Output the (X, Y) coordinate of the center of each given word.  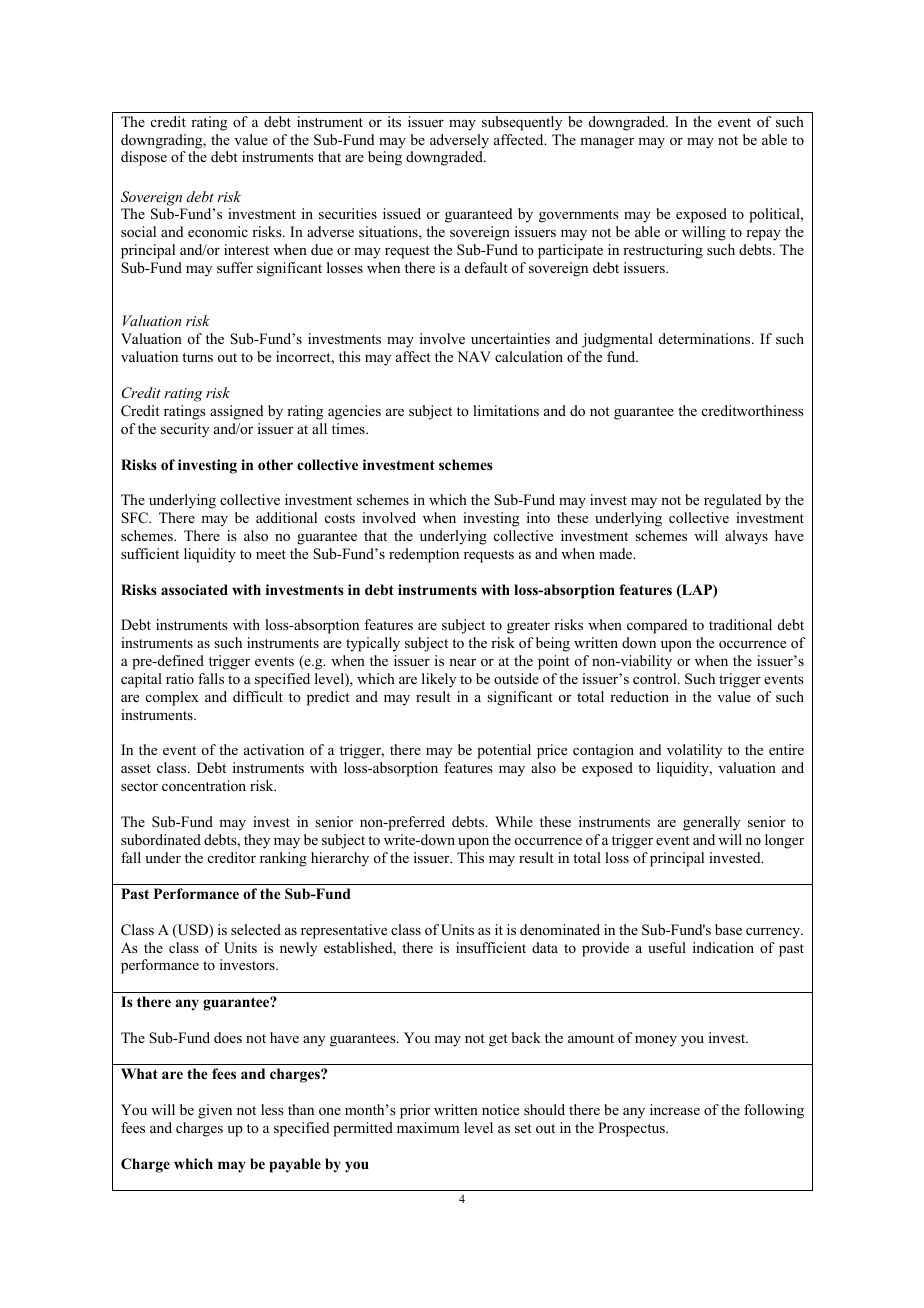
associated (194, 590)
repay (763, 235)
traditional (740, 624)
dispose (144, 158)
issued (402, 213)
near (462, 662)
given (215, 1111)
